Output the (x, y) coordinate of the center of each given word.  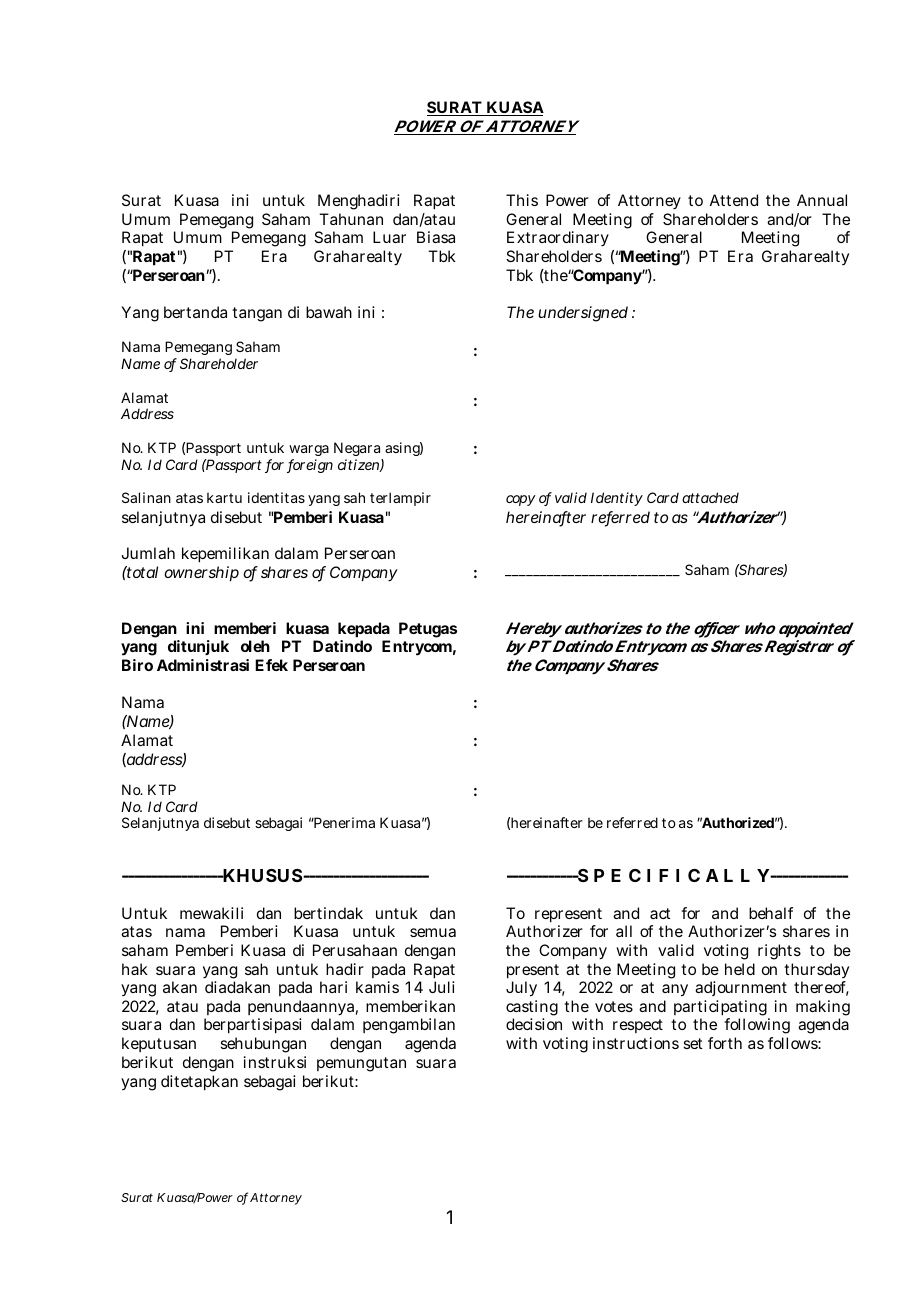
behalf (771, 913)
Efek (271, 665)
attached (710, 497)
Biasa (436, 237)
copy (521, 500)
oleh (255, 646)
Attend (734, 200)
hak (135, 969)
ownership (201, 574)
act (660, 913)
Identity (617, 499)
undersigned (583, 314)
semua (433, 932)
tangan (257, 314)
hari (333, 987)
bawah (329, 312)
